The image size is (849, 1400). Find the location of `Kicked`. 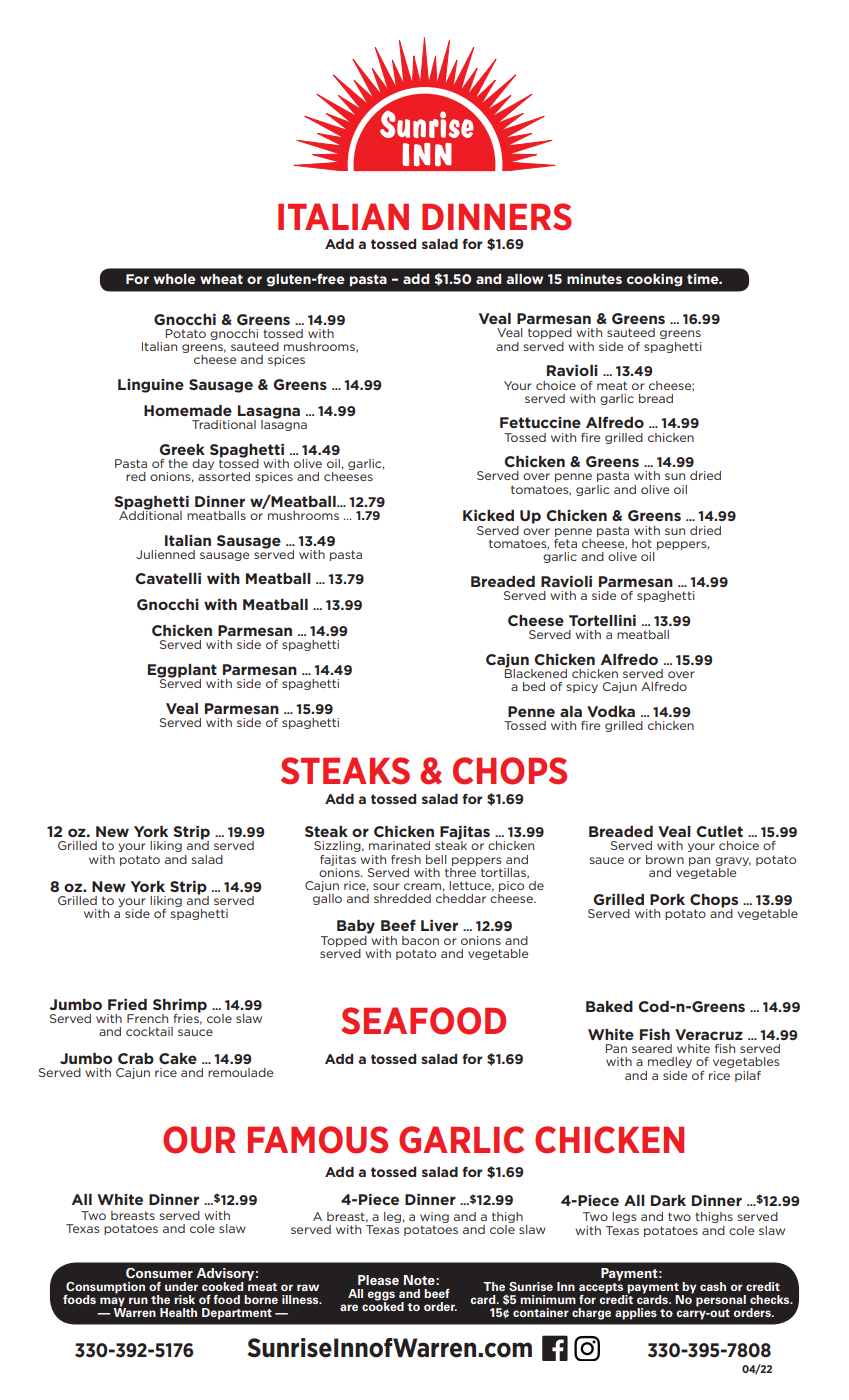

Kicked is located at coordinates (488, 515).
